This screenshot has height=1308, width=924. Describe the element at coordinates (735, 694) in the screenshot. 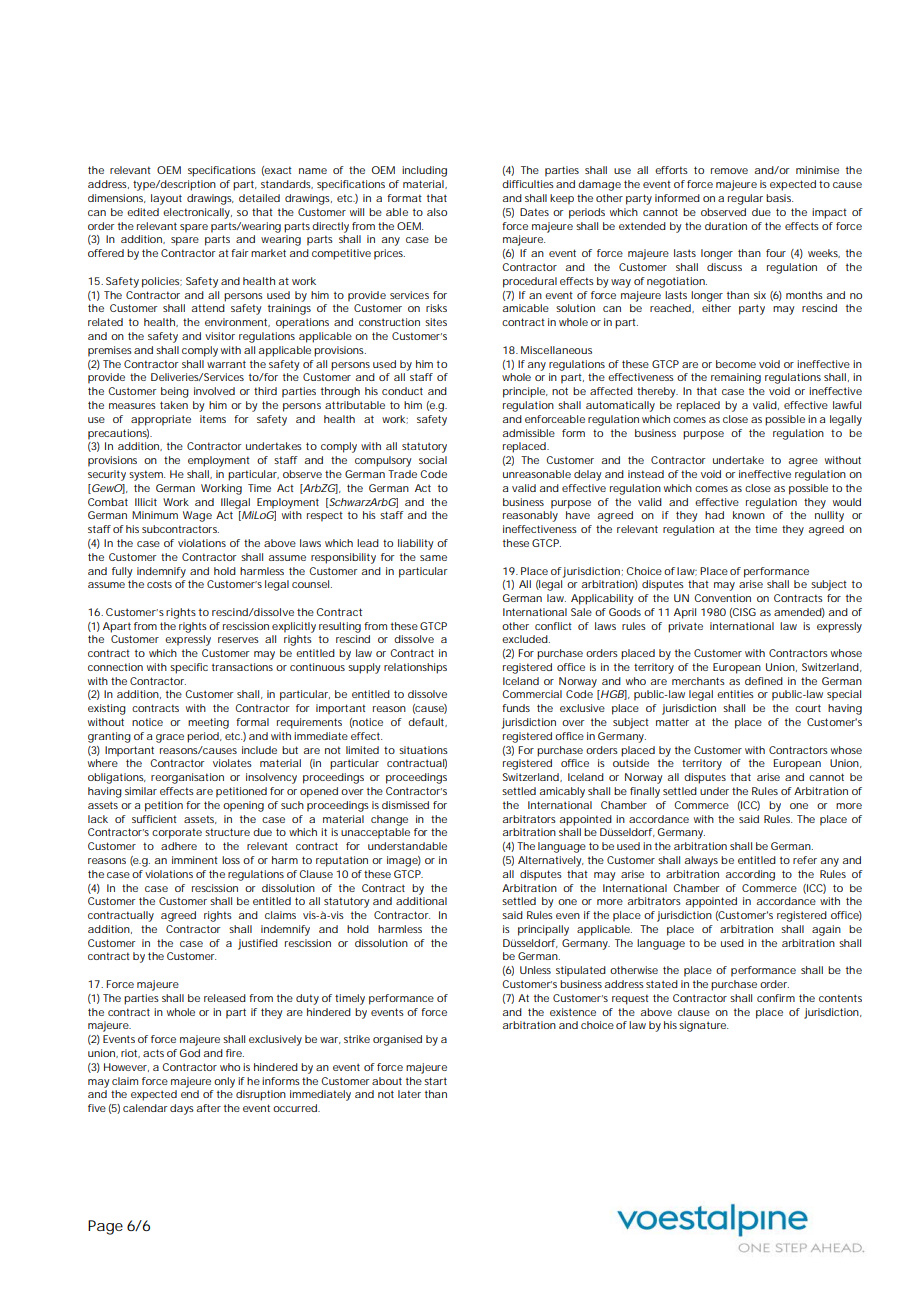

I see `entities` at that location.
